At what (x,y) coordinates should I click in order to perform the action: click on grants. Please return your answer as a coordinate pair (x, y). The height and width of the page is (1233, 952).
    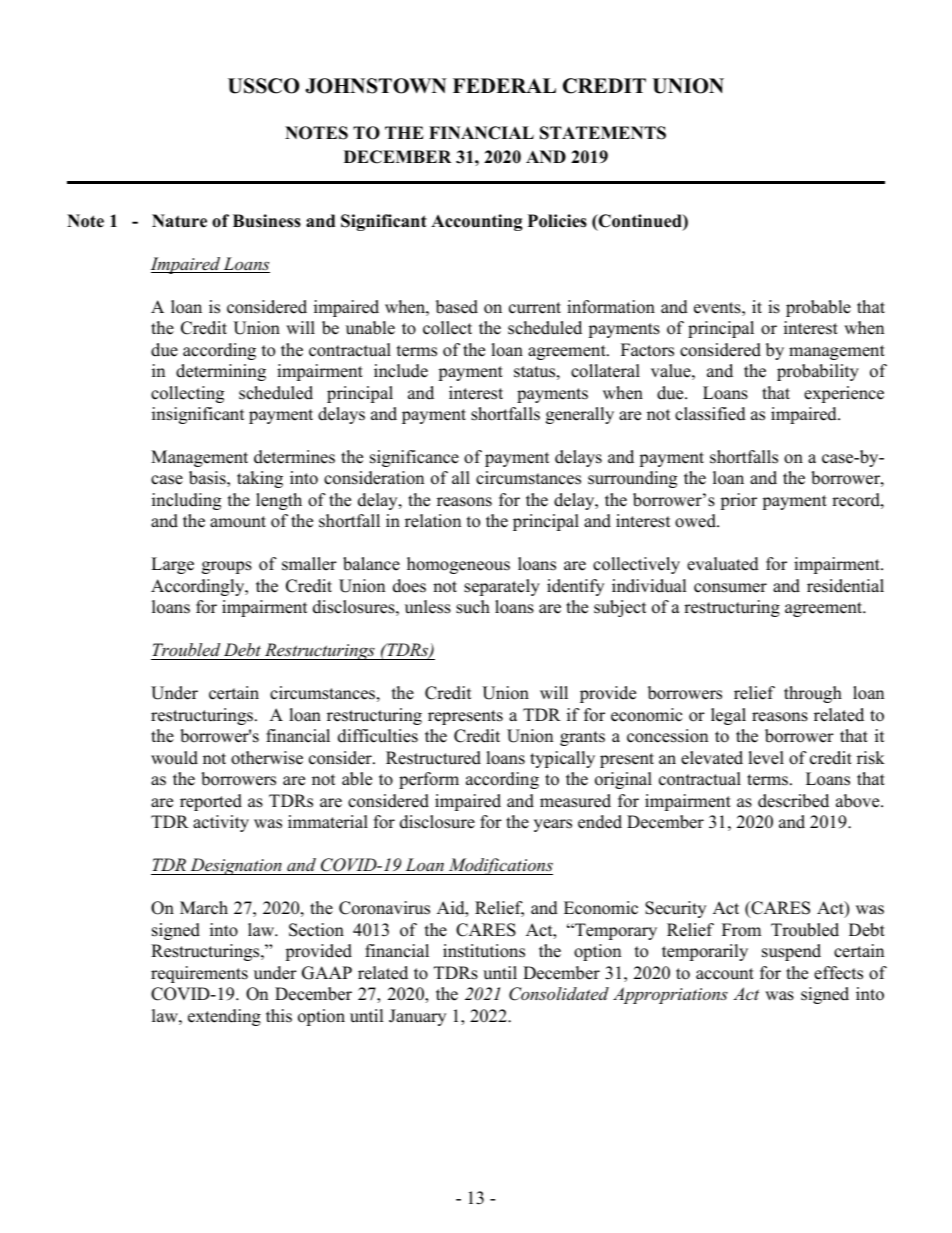
    Looking at the image, I should click on (582, 738).
